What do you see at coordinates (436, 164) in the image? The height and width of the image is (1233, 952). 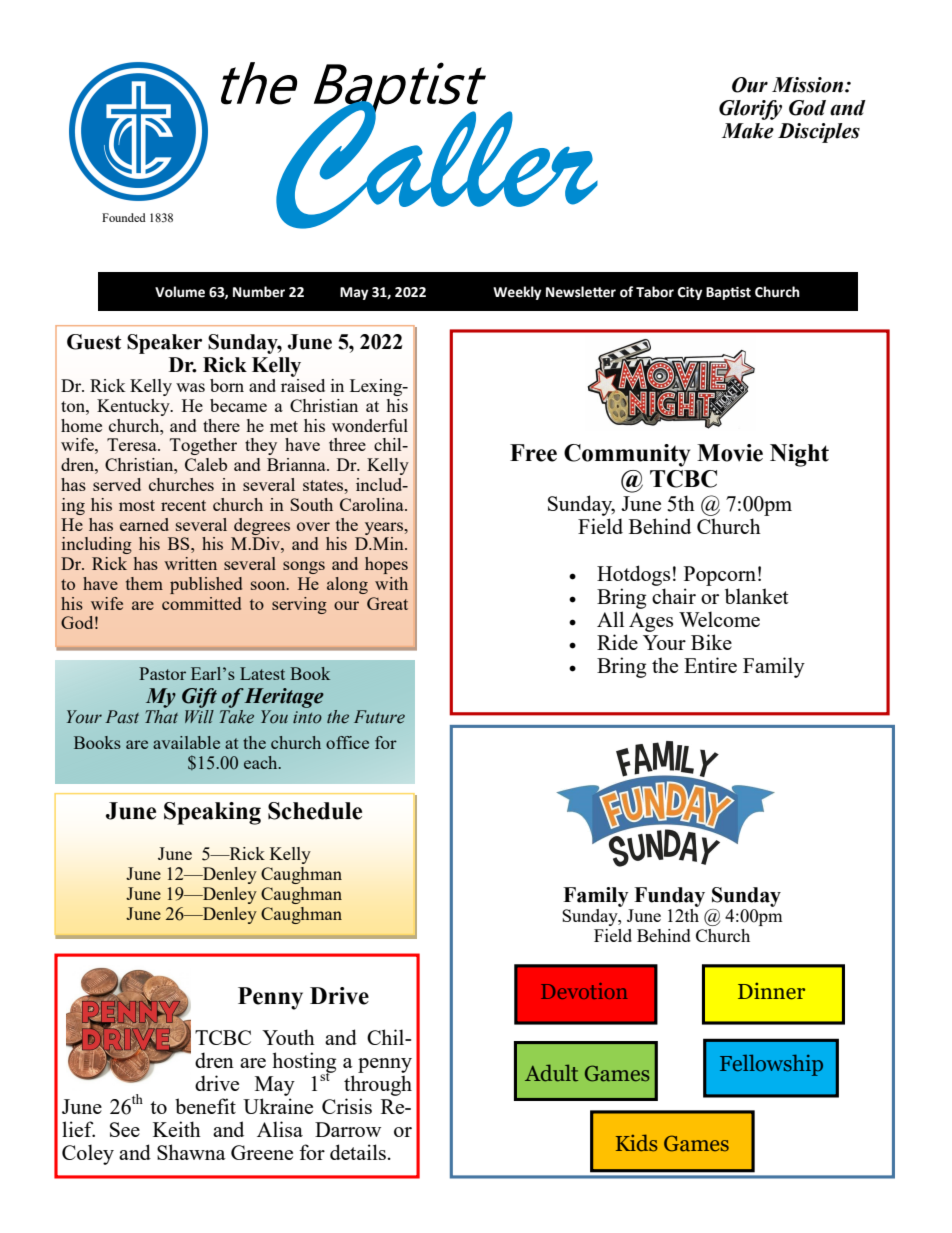 I see `Caller` at bounding box center [436, 164].
